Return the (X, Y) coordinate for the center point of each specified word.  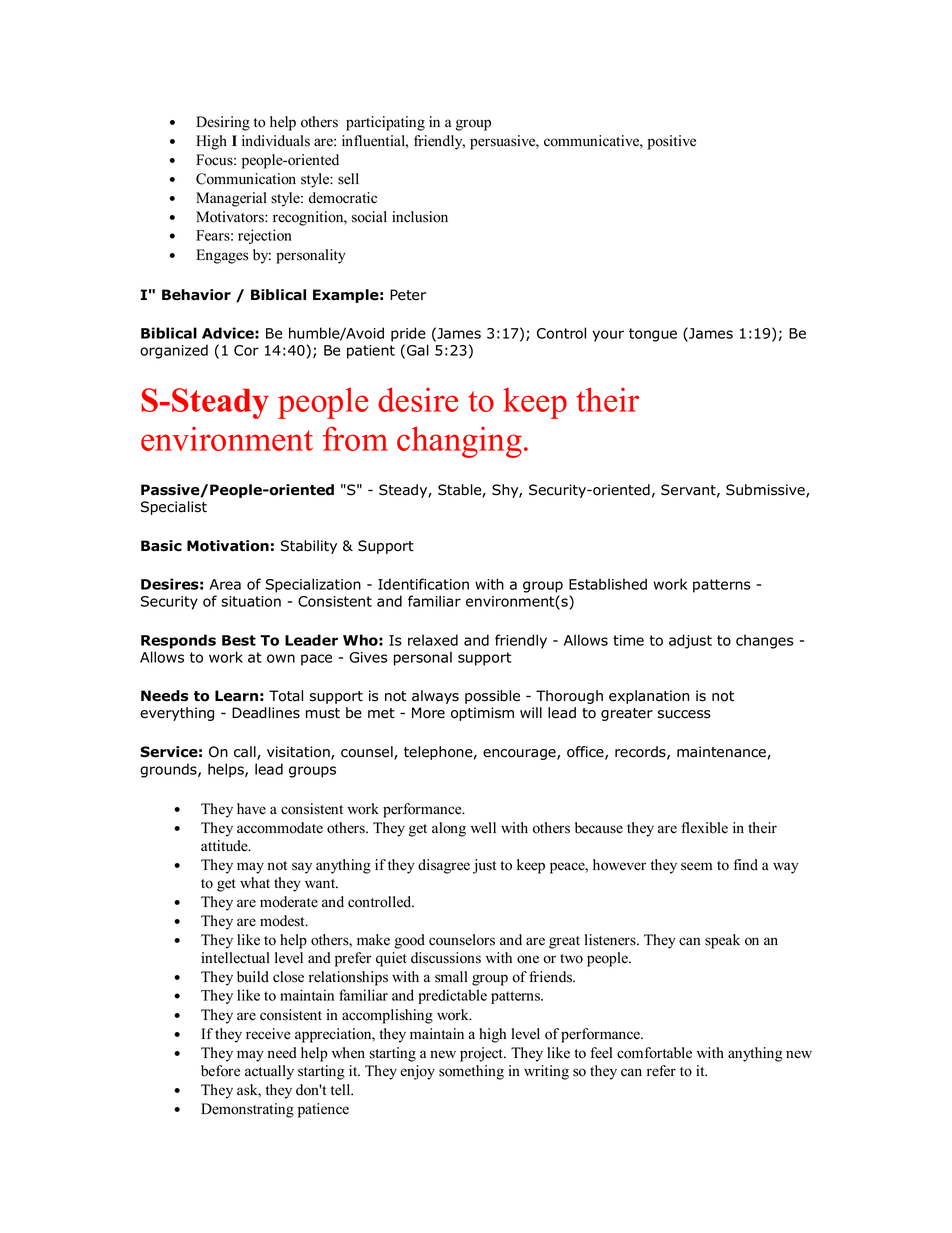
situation (251, 601)
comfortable (654, 1053)
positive (672, 142)
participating (385, 123)
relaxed (433, 640)
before (220, 1071)
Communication (246, 179)
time (628, 640)
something (471, 1072)
